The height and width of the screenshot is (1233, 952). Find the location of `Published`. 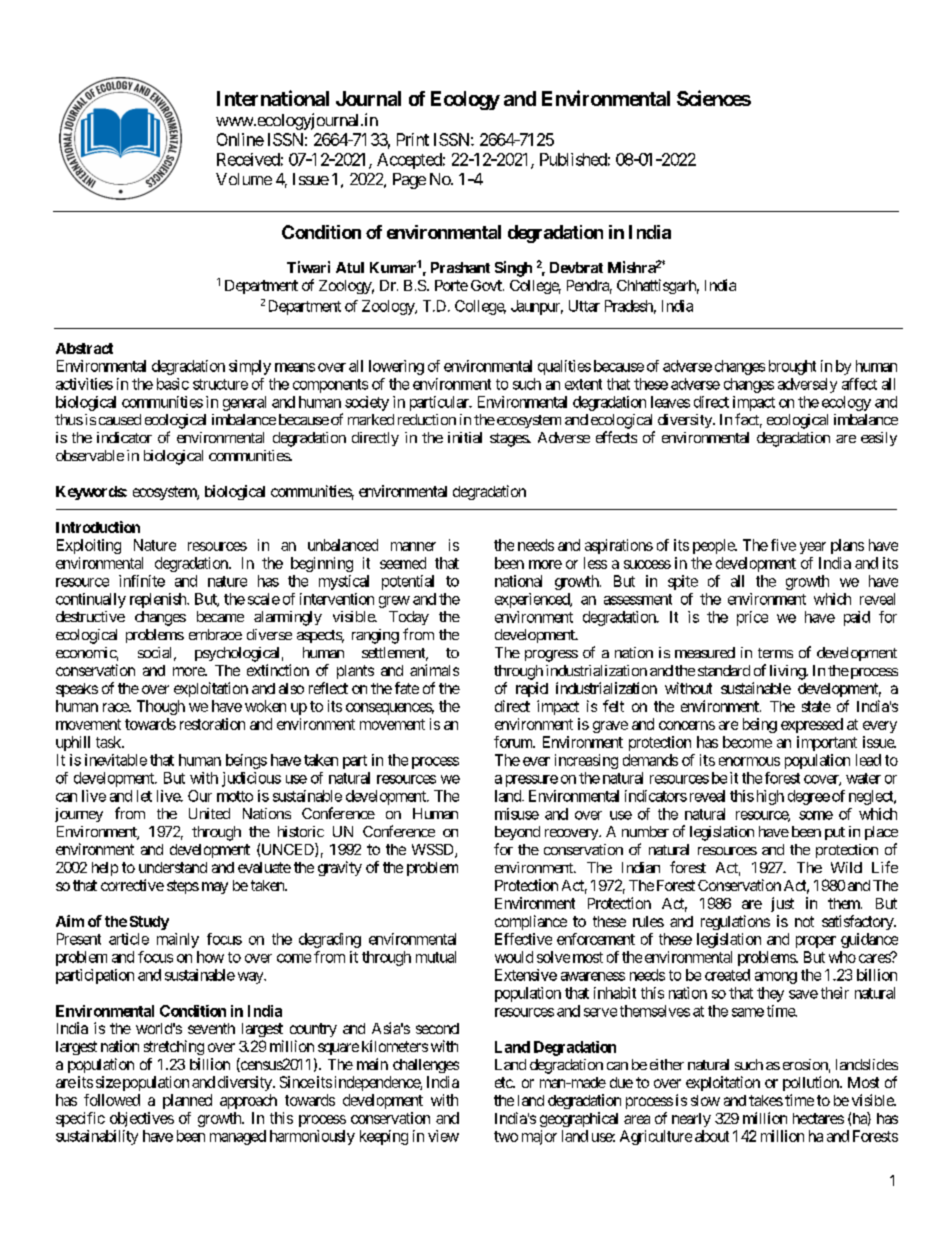

Published is located at coordinates (573, 159).
